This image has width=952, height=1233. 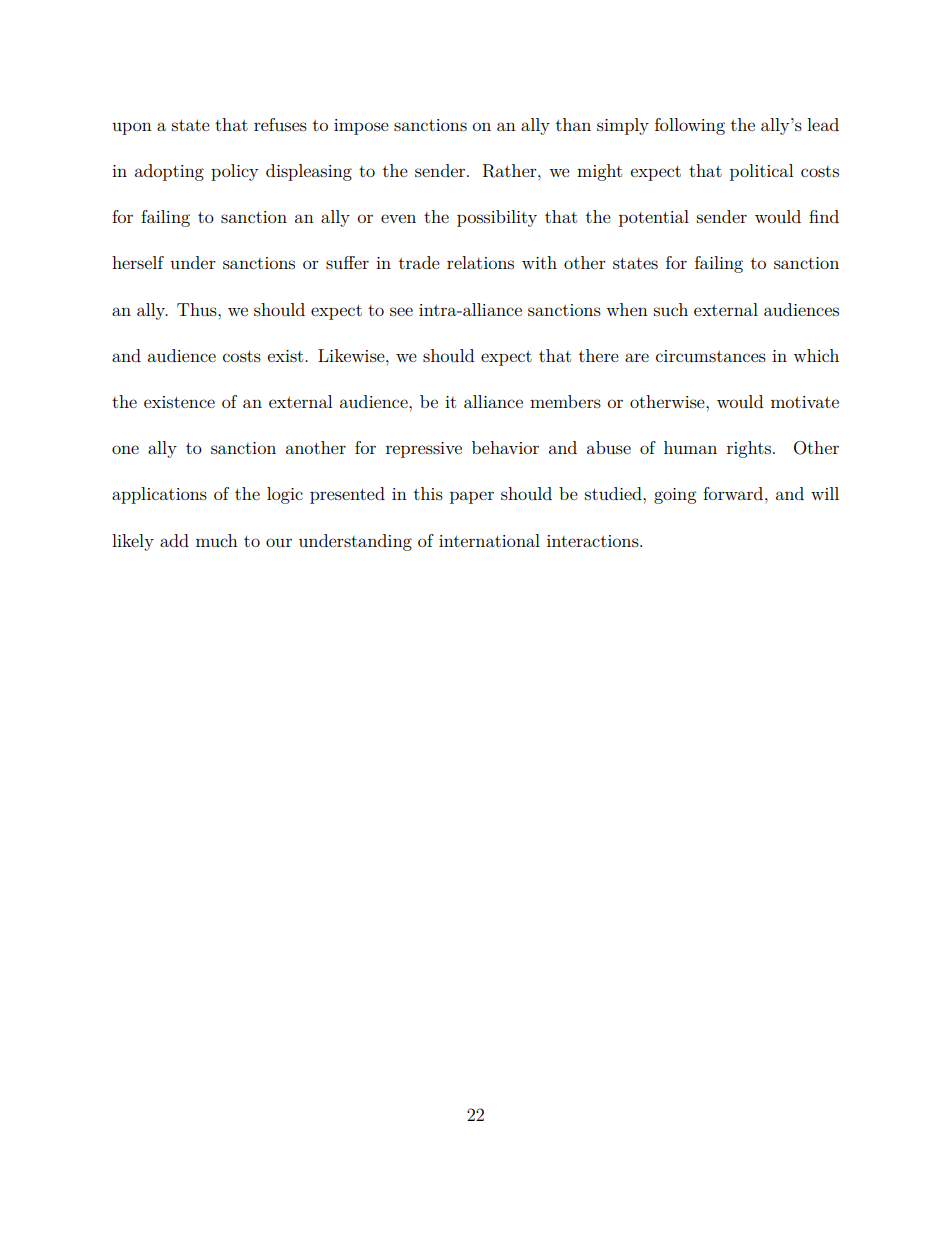 I want to click on following, so click(x=690, y=126).
